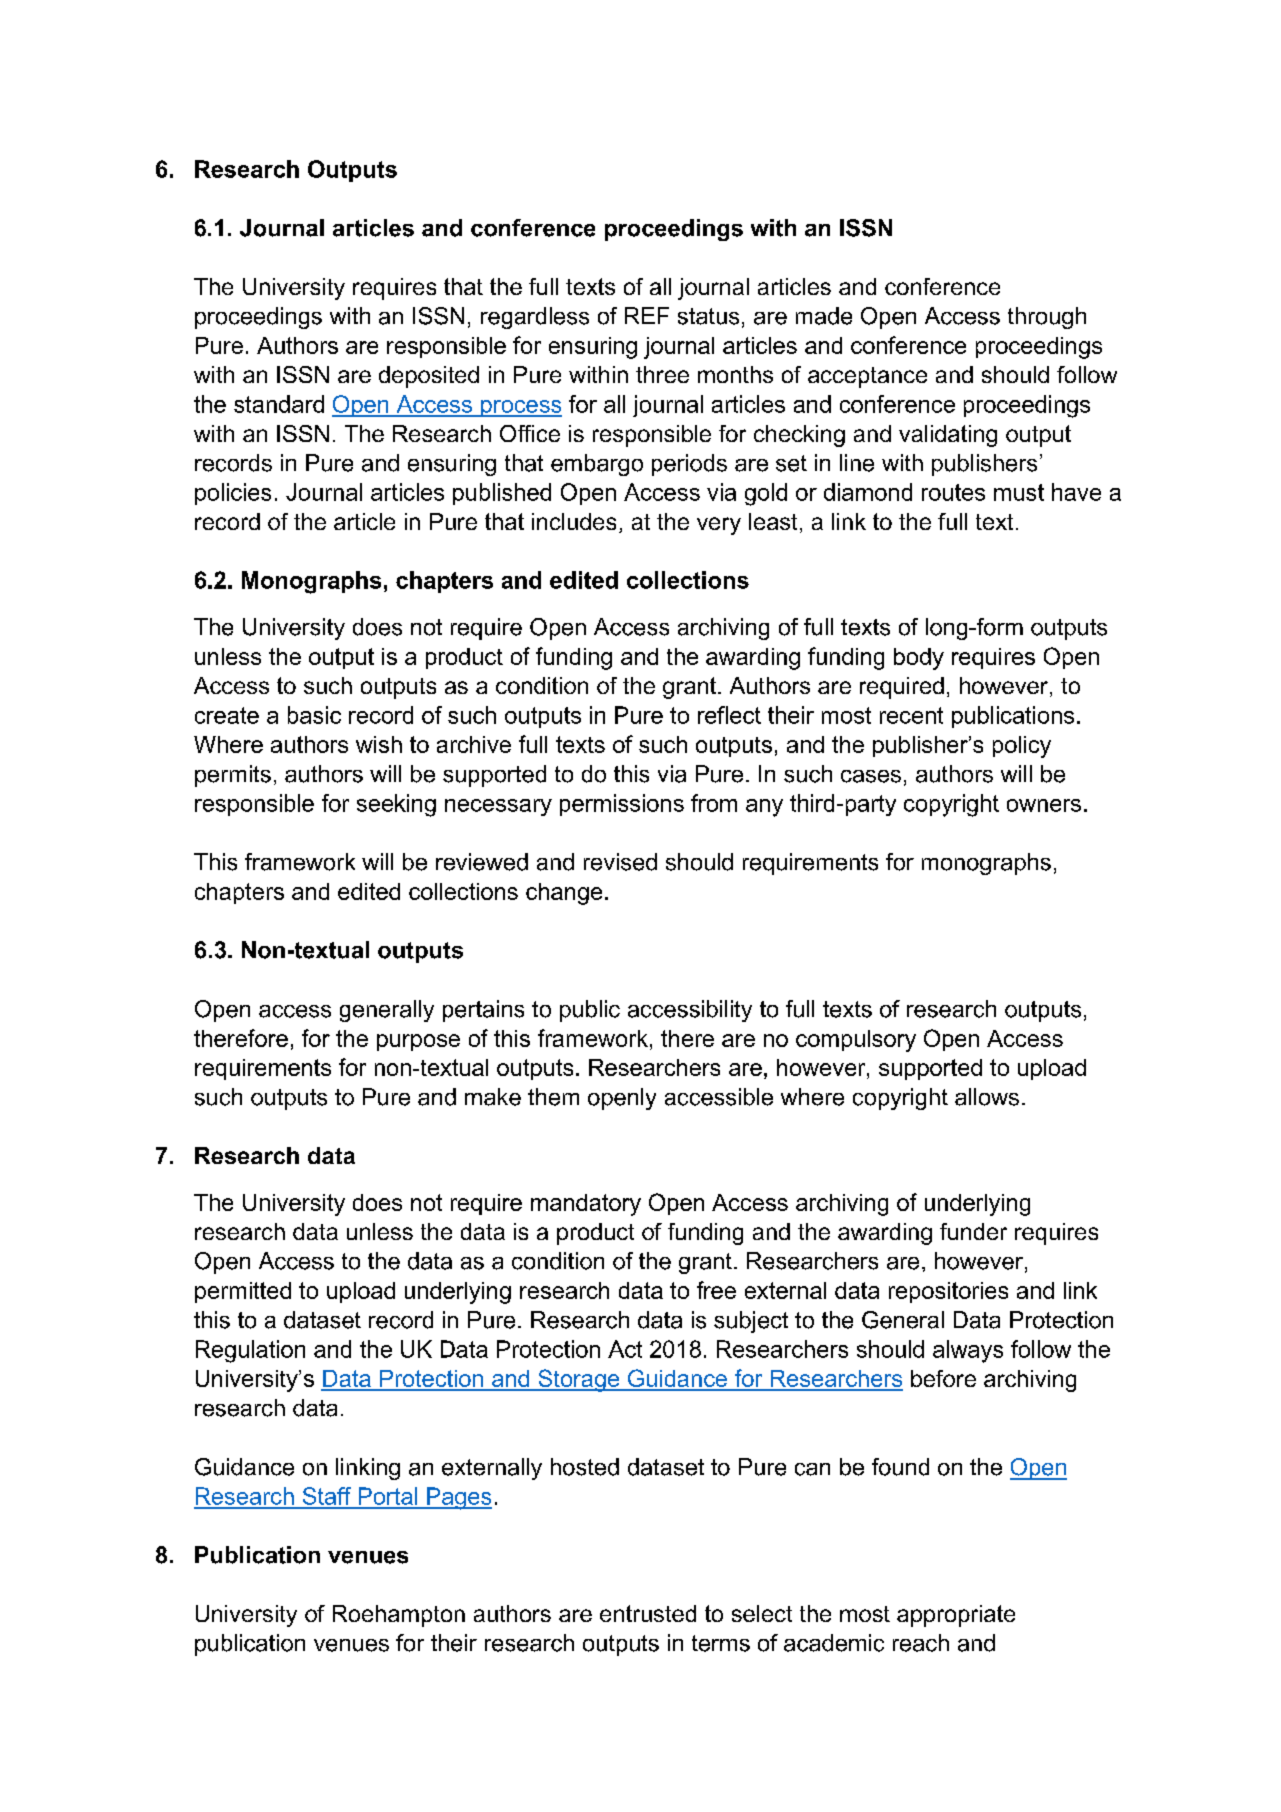 Image resolution: width=1281 pixels, height=1812 pixels. I want to click on compulsory, so click(856, 1041).
